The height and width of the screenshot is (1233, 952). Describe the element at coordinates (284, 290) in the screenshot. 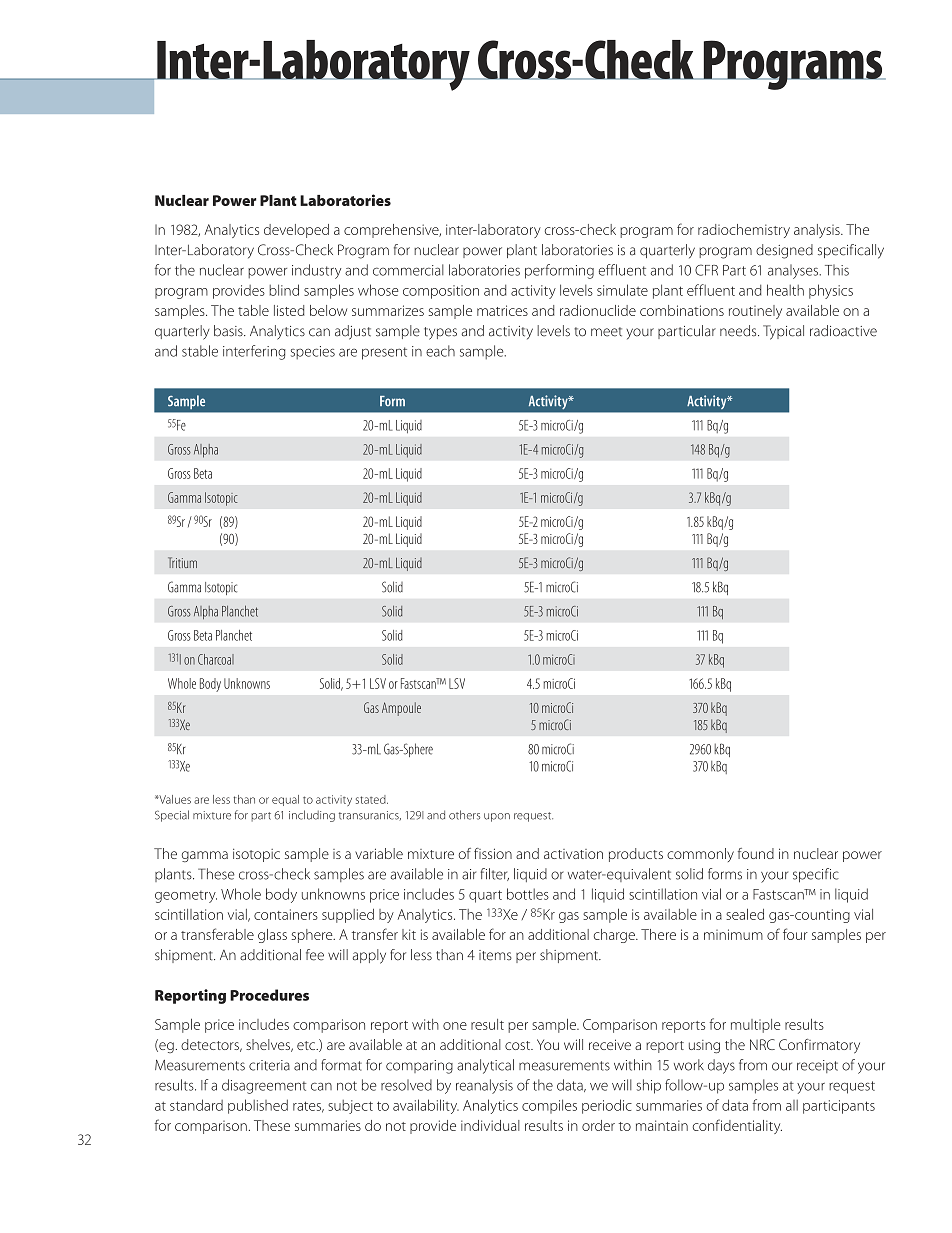

I see `blind` at that location.
